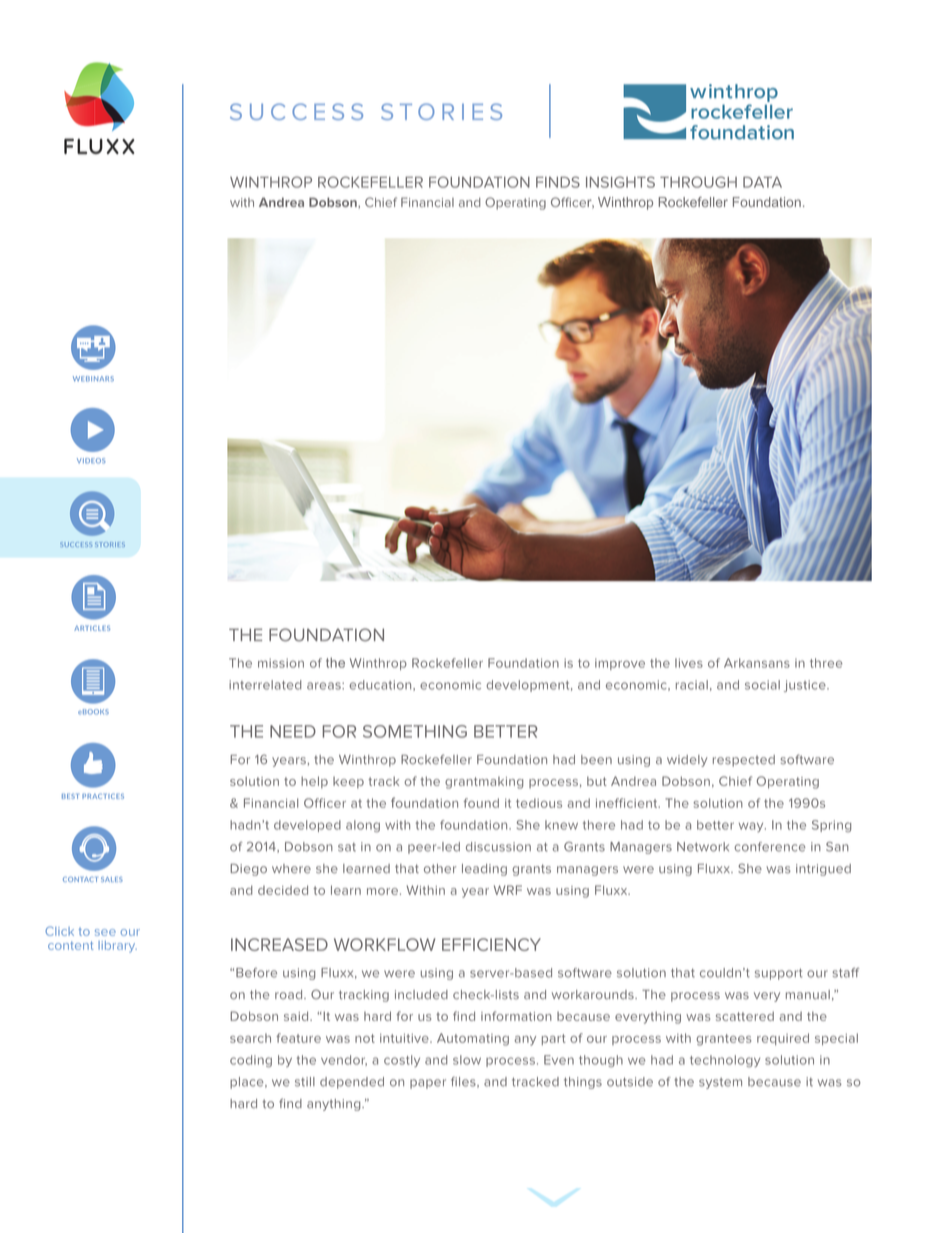 Image resolution: width=952 pixels, height=1233 pixels. I want to click on STORIES, so click(441, 111).
